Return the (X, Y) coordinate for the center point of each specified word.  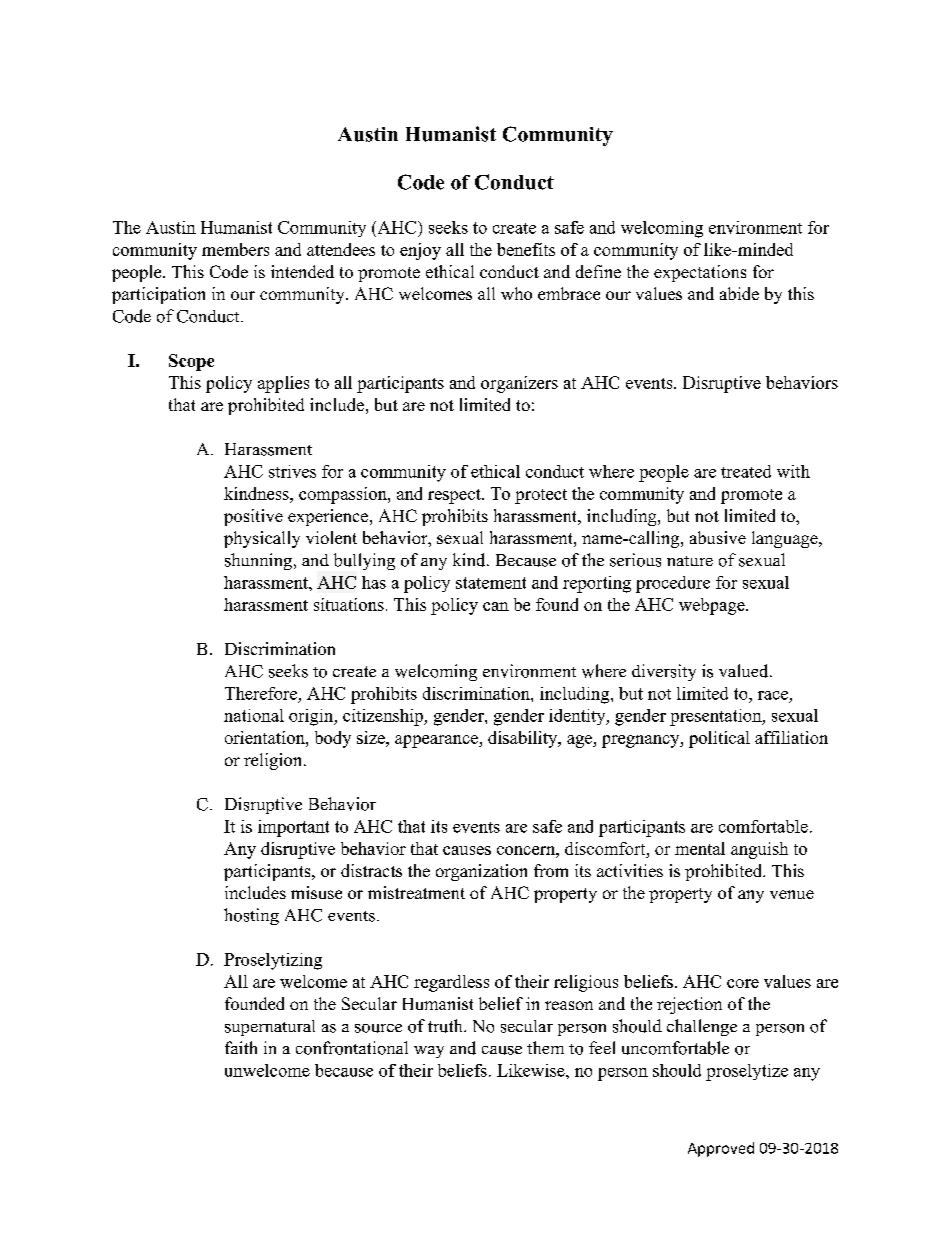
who (516, 293)
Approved (721, 1149)
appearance (437, 741)
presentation (716, 717)
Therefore (261, 693)
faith (241, 1047)
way (429, 1052)
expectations (700, 273)
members (235, 249)
